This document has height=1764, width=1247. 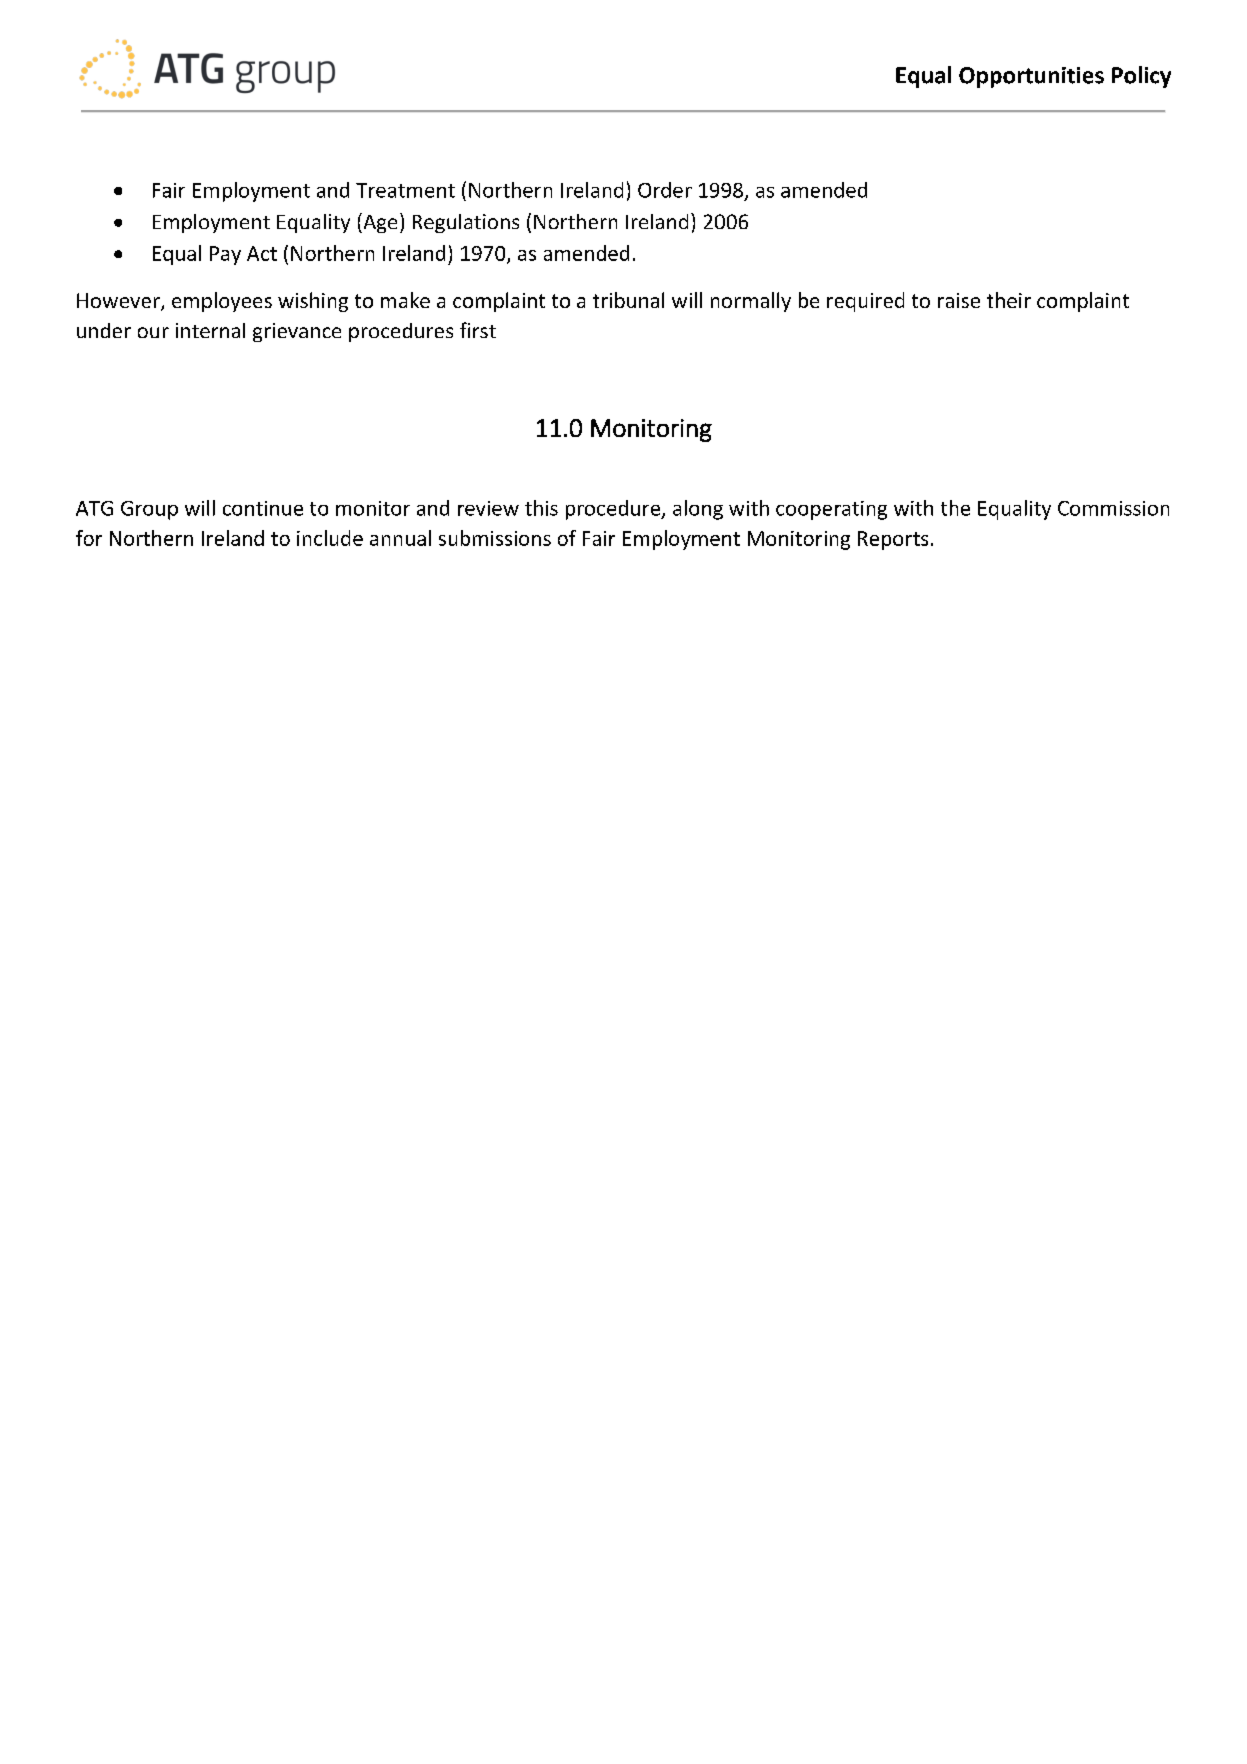 I want to click on Opportunities, so click(x=1031, y=77).
